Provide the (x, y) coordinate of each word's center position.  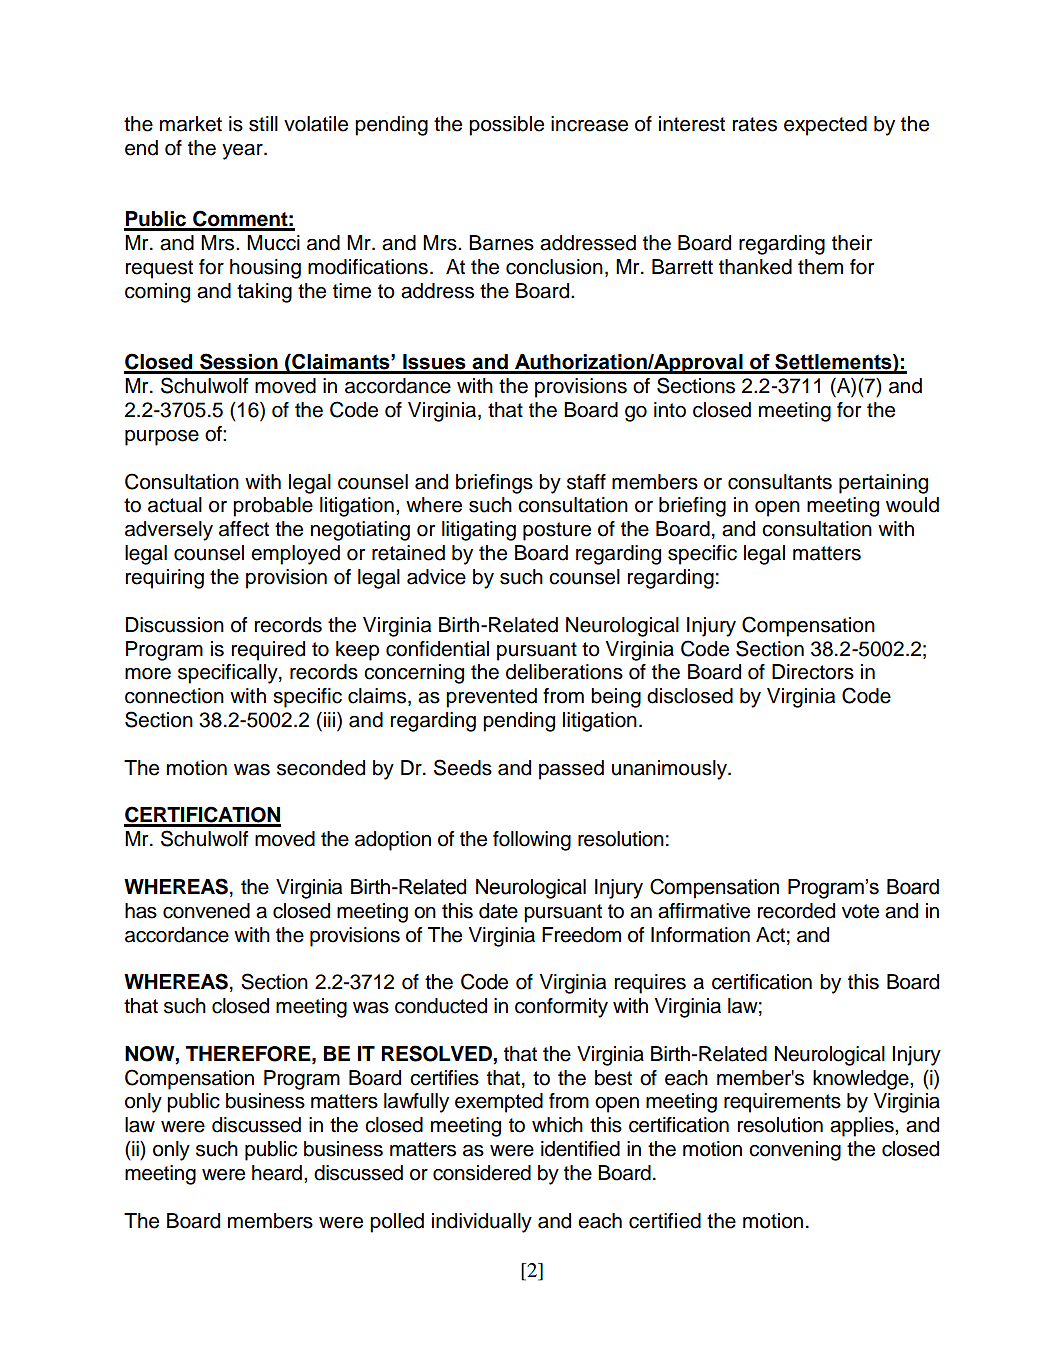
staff (586, 482)
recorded (796, 911)
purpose (162, 438)
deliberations (564, 672)
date (498, 911)
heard (277, 1173)
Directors (813, 672)
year (243, 152)
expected (825, 126)
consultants (780, 482)
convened (206, 911)
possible (506, 126)
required (268, 651)
